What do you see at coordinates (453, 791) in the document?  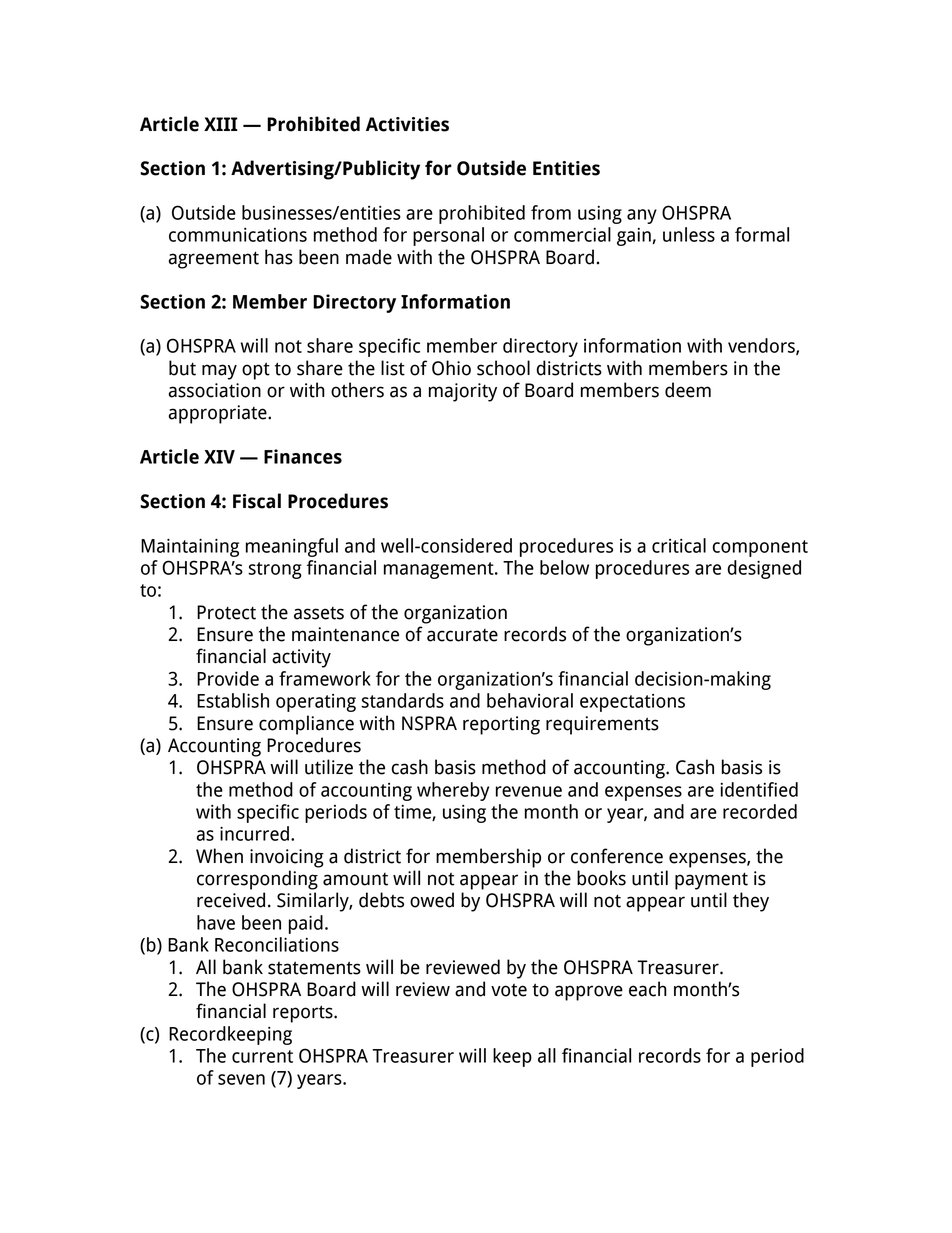 I see `whereby` at bounding box center [453, 791].
